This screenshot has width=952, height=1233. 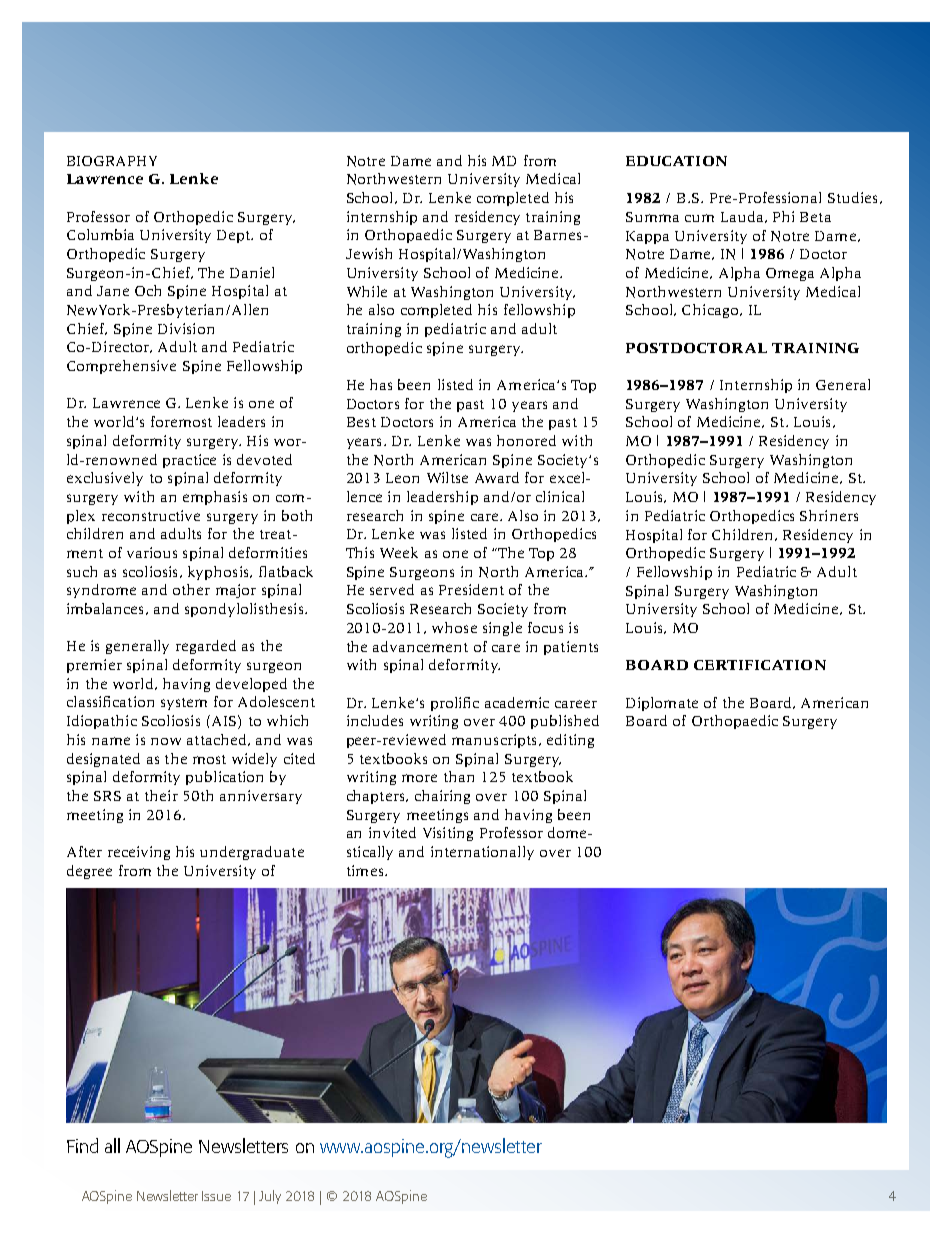 What do you see at coordinates (270, 1197) in the screenshot?
I see `July` at bounding box center [270, 1197].
